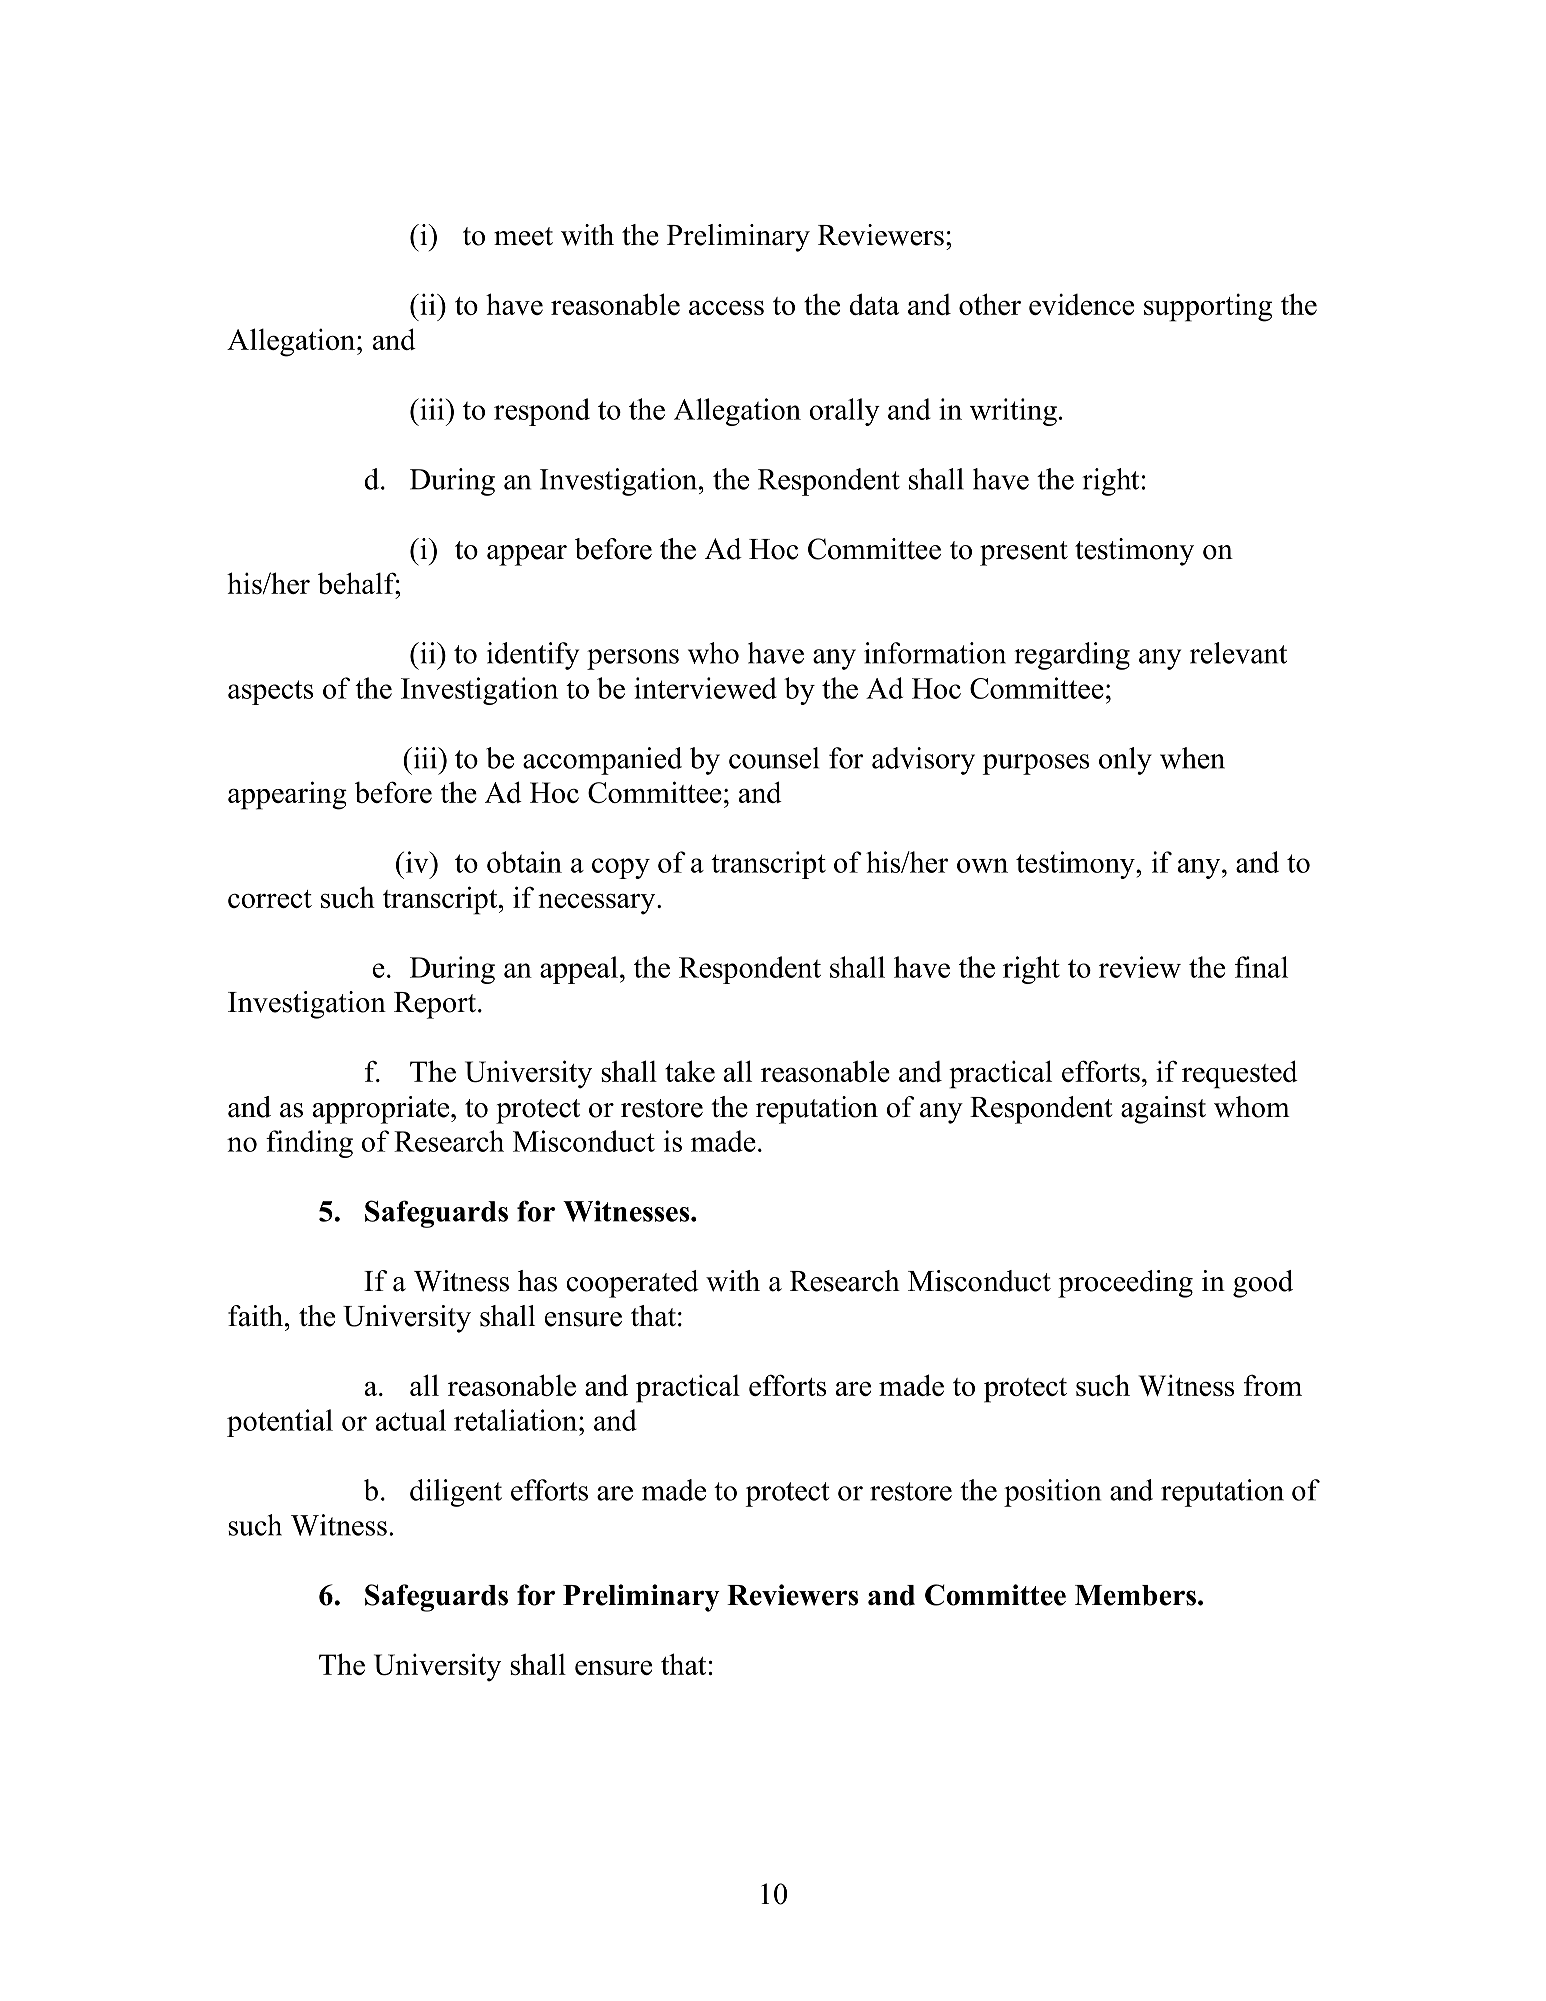 Image resolution: width=1546 pixels, height=2001 pixels. I want to click on supporting, so click(1208, 307).
